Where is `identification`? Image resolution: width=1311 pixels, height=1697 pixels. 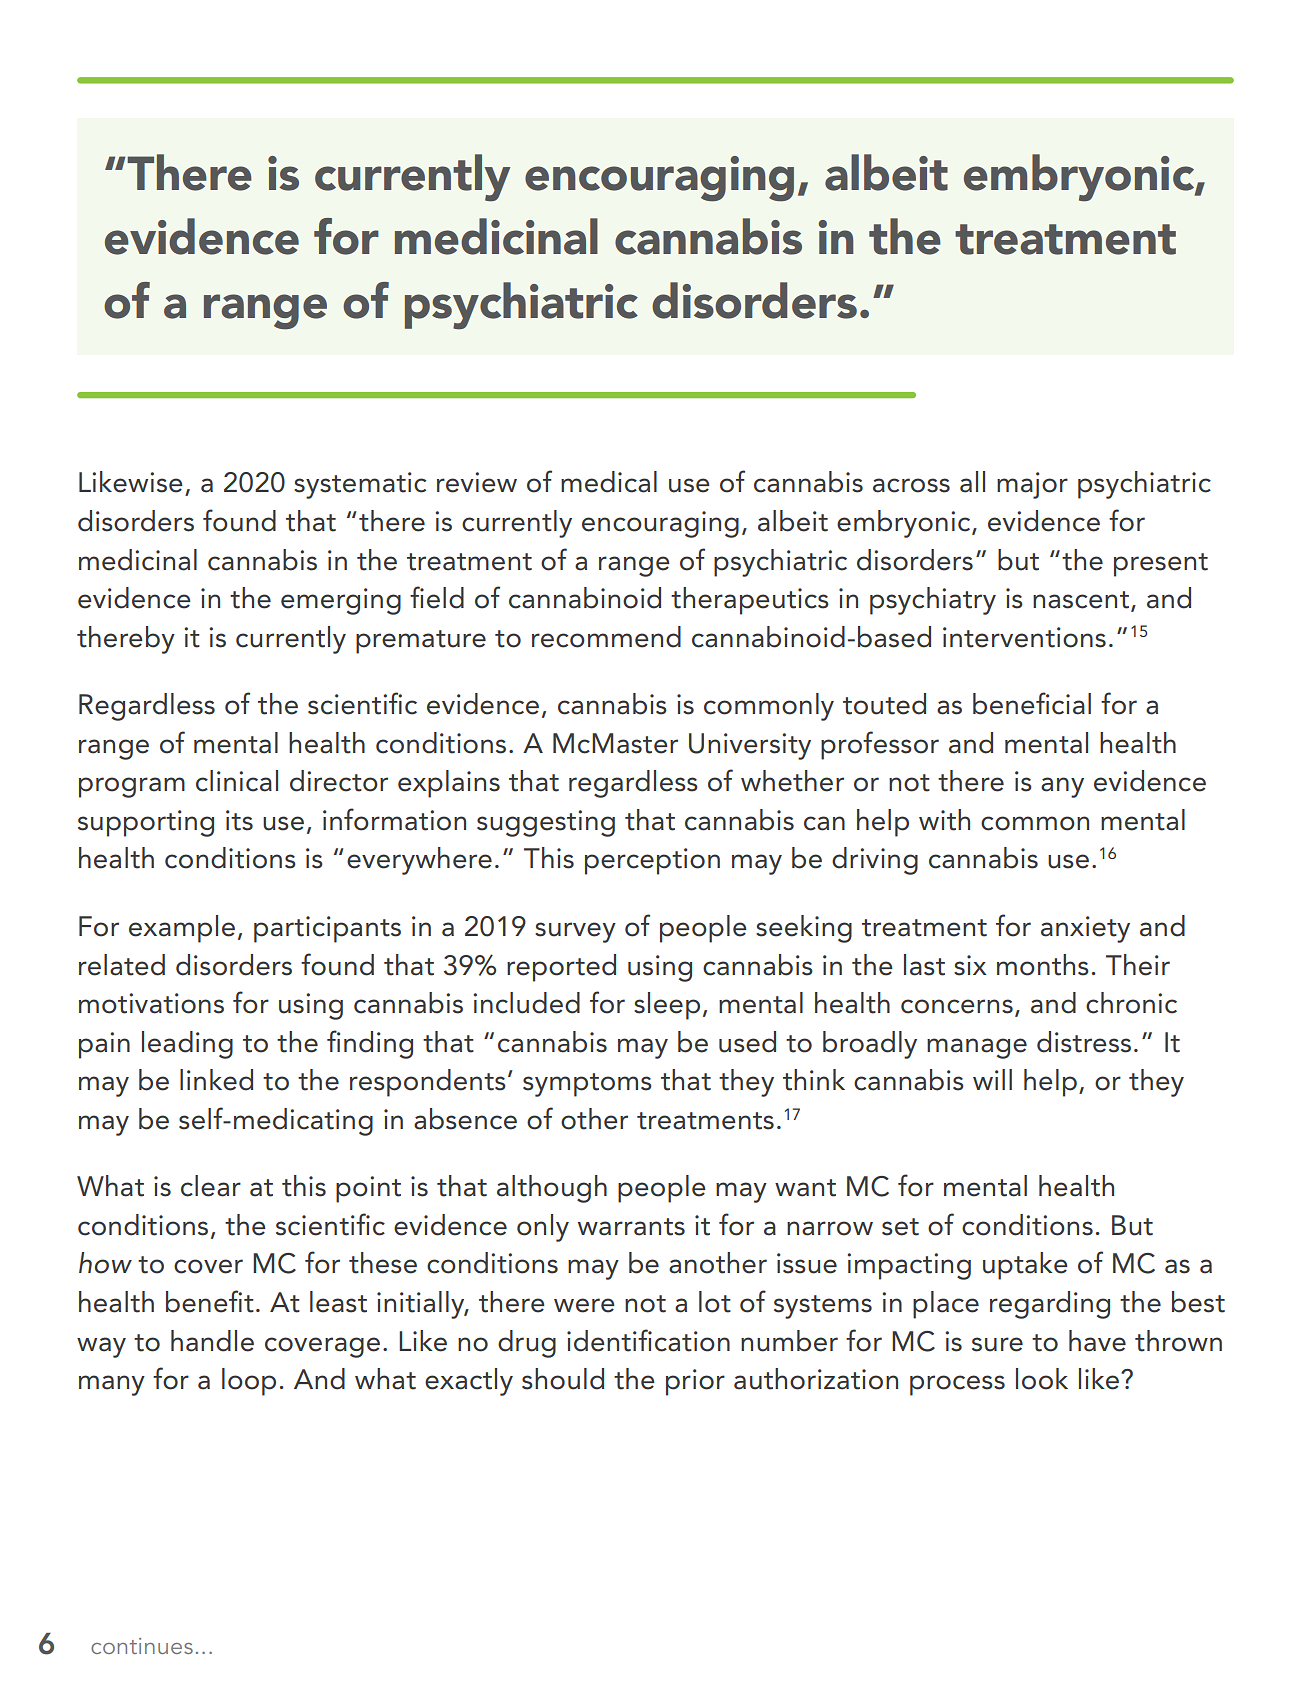 identification is located at coordinates (648, 1340).
